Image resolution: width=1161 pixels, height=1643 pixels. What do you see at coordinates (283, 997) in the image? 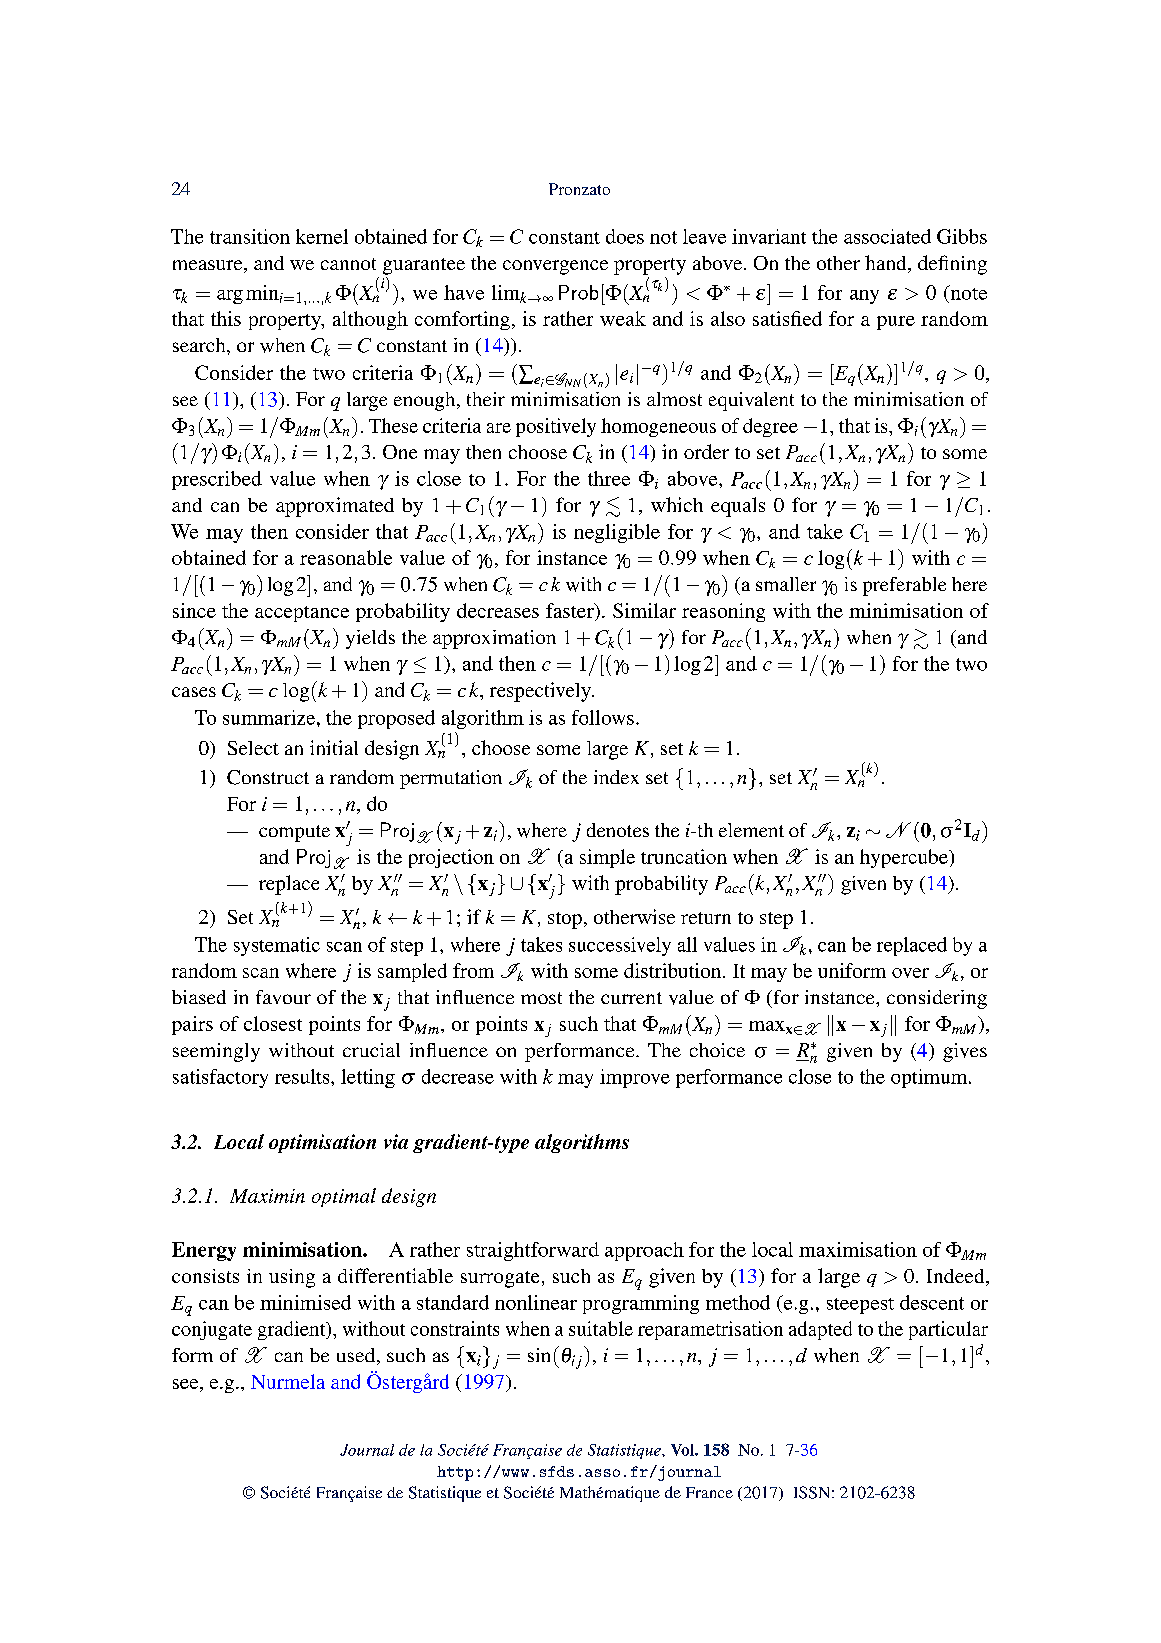
I see `favour` at bounding box center [283, 997].
